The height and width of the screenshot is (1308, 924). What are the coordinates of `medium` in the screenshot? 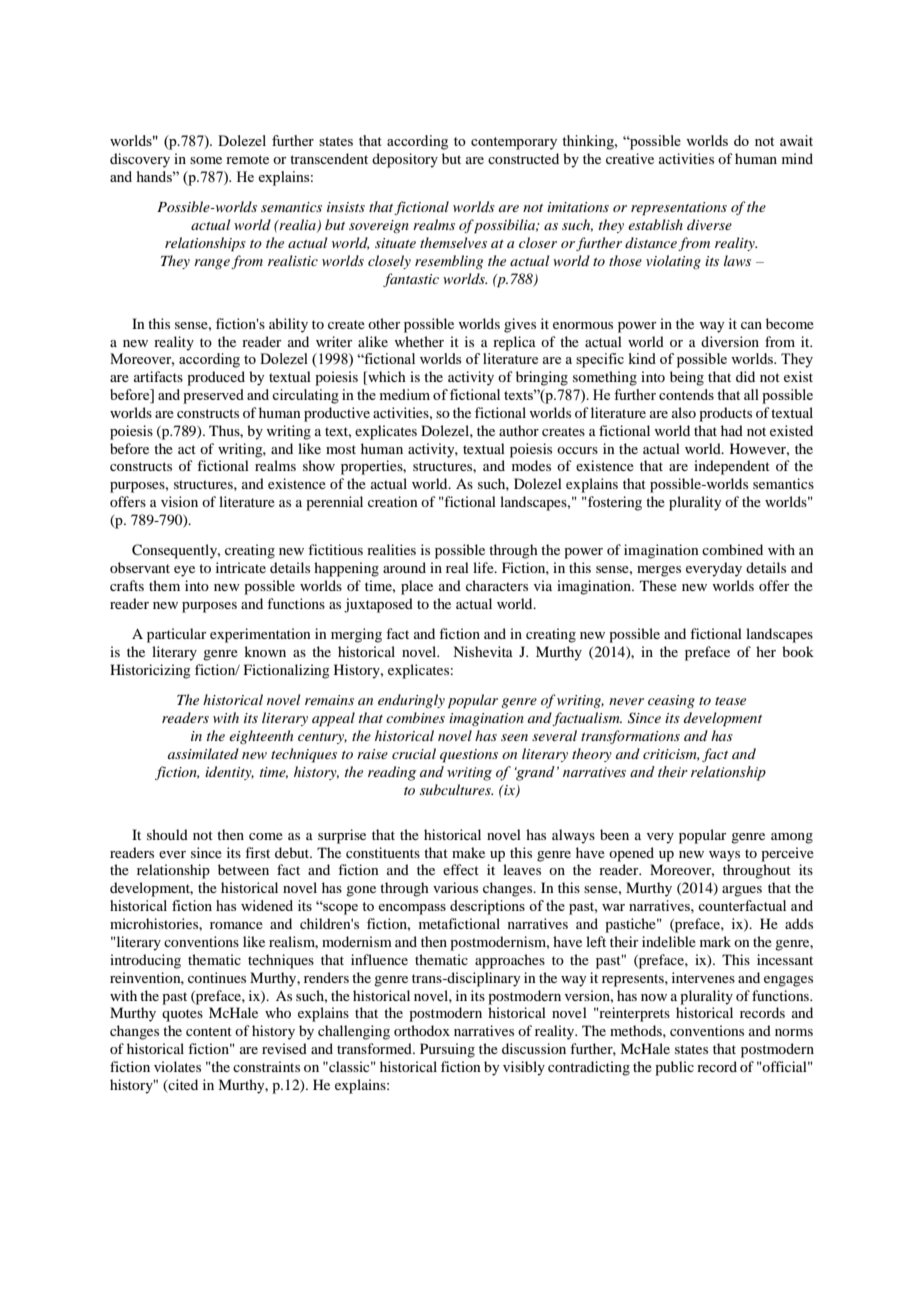 It's located at (404, 394).
